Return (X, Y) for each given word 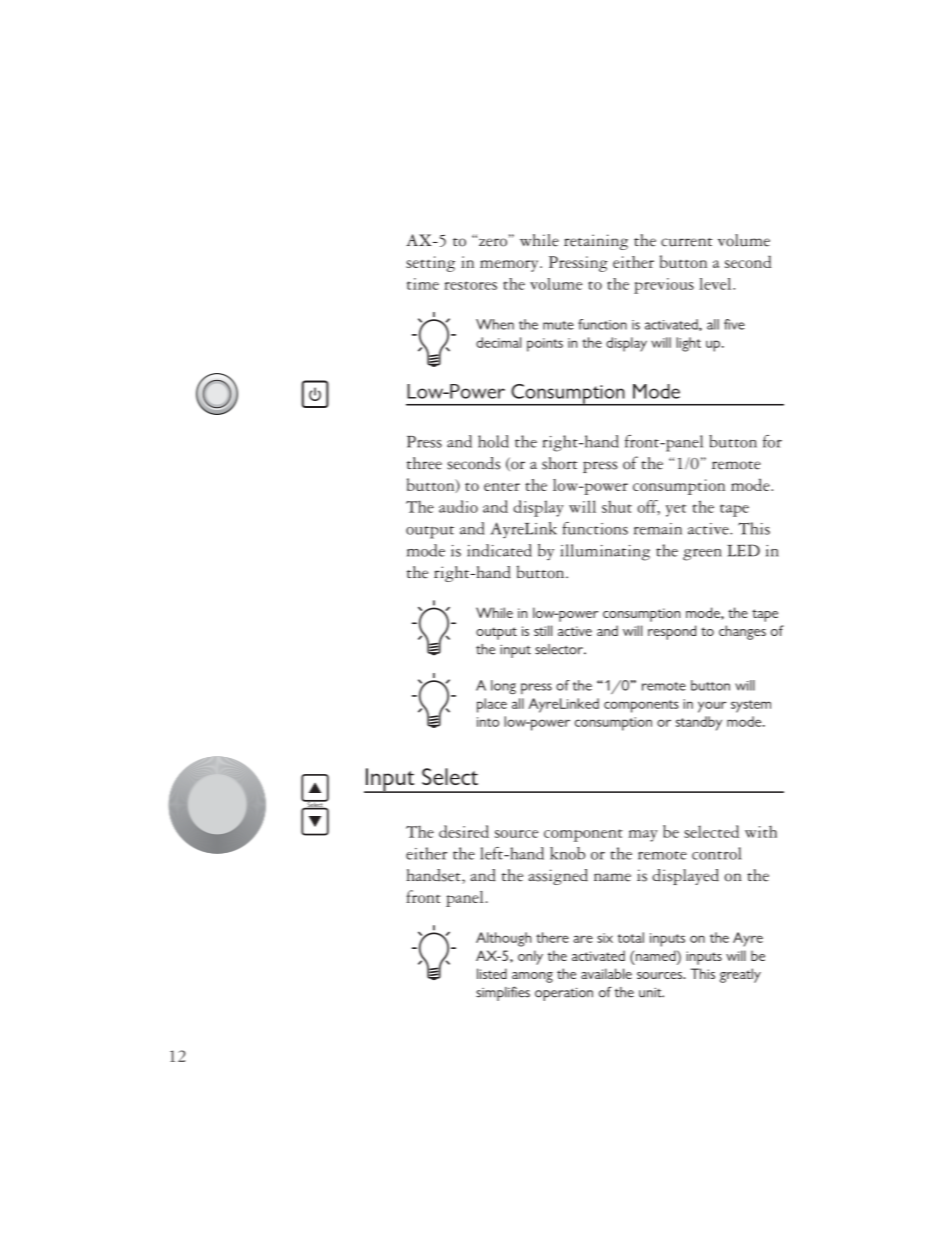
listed (492, 973)
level (716, 284)
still (543, 630)
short (560, 463)
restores (470, 285)
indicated (499, 550)
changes (742, 632)
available (606, 973)
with (761, 831)
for (772, 441)
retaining (596, 242)
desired (464, 831)
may (643, 836)
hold (493, 441)
